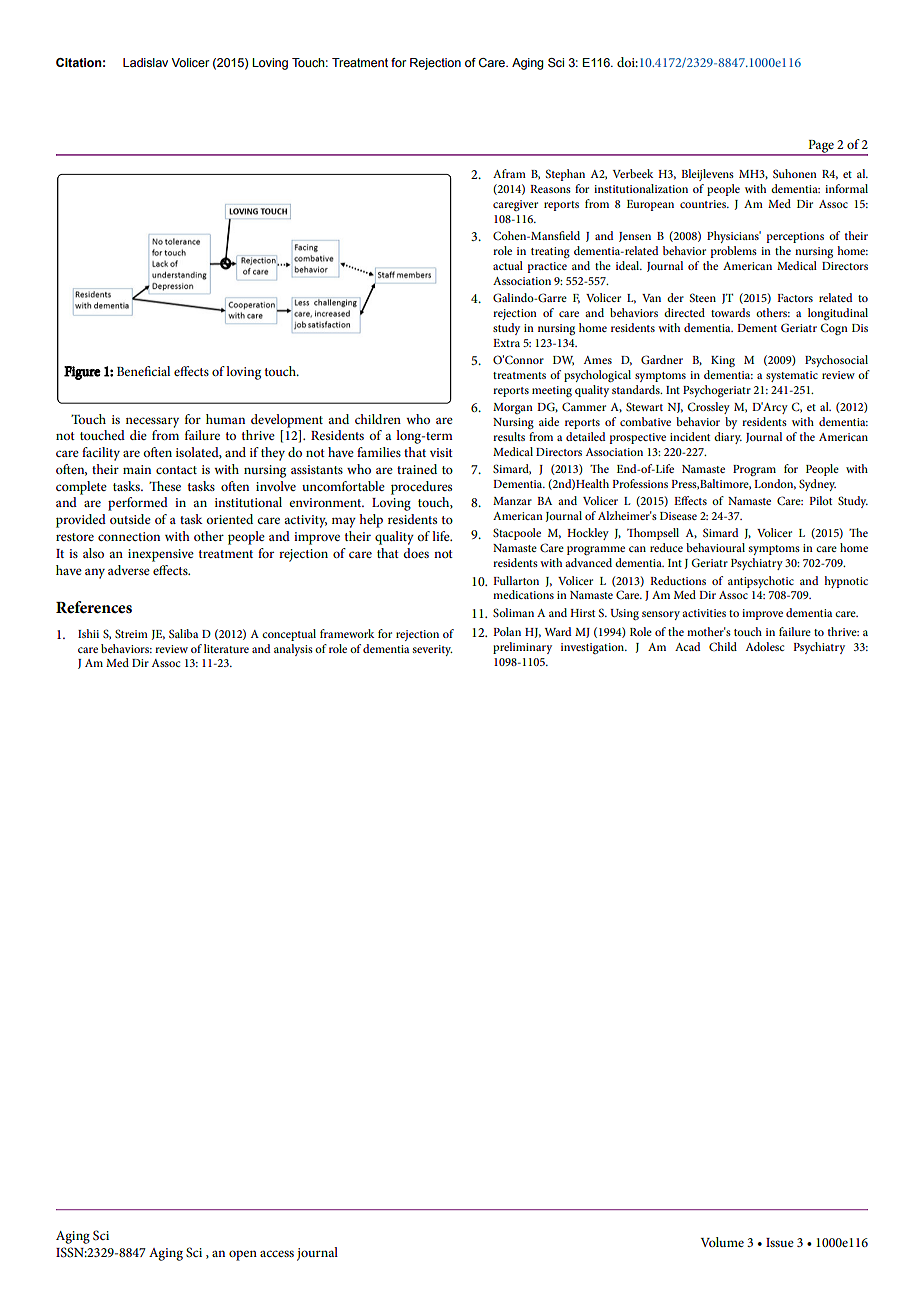  Describe the element at coordinates (764, 646) in the page. I see `Adolesc` at that location.
